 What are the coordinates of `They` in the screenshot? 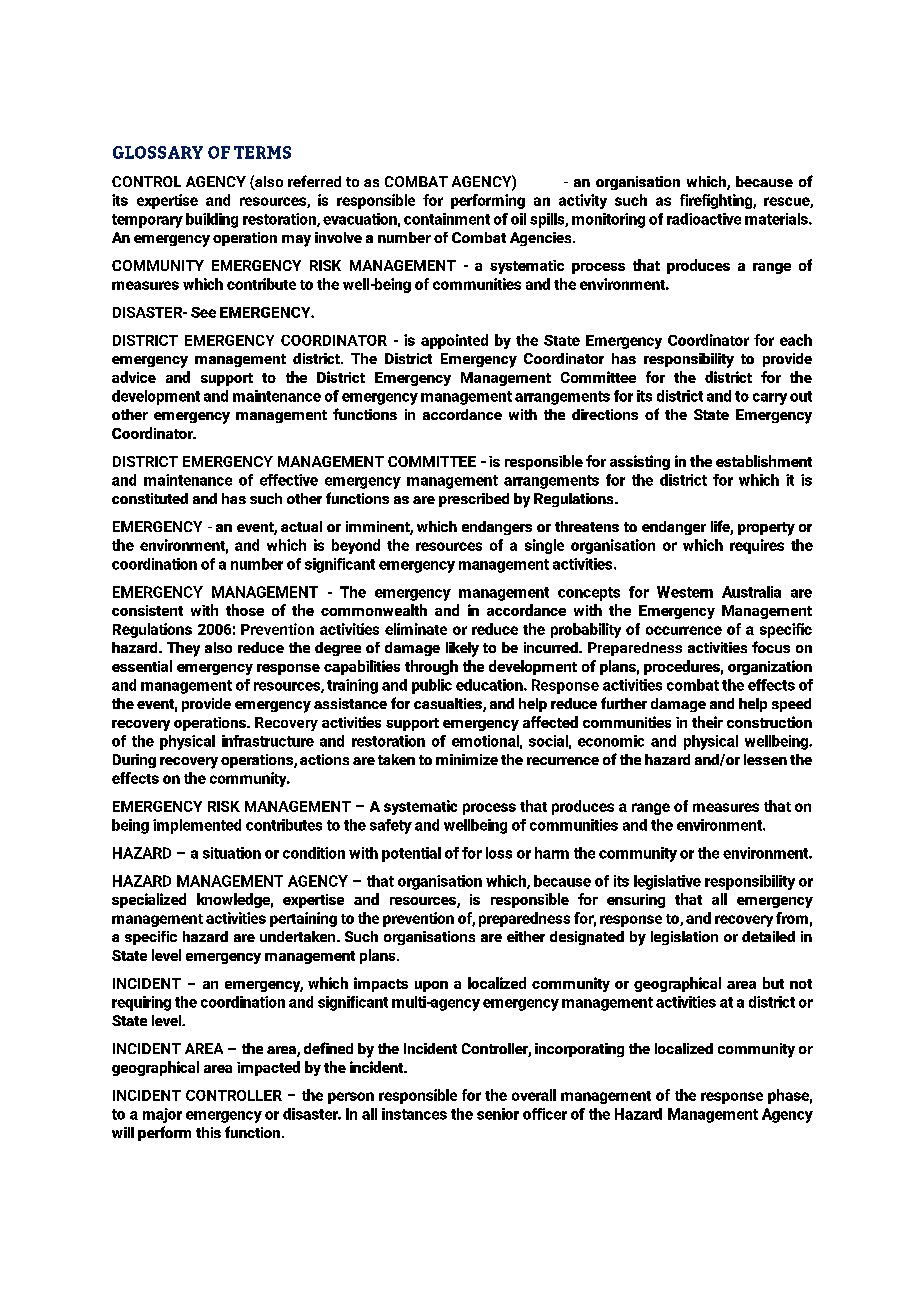 It's located at (183, 649).
